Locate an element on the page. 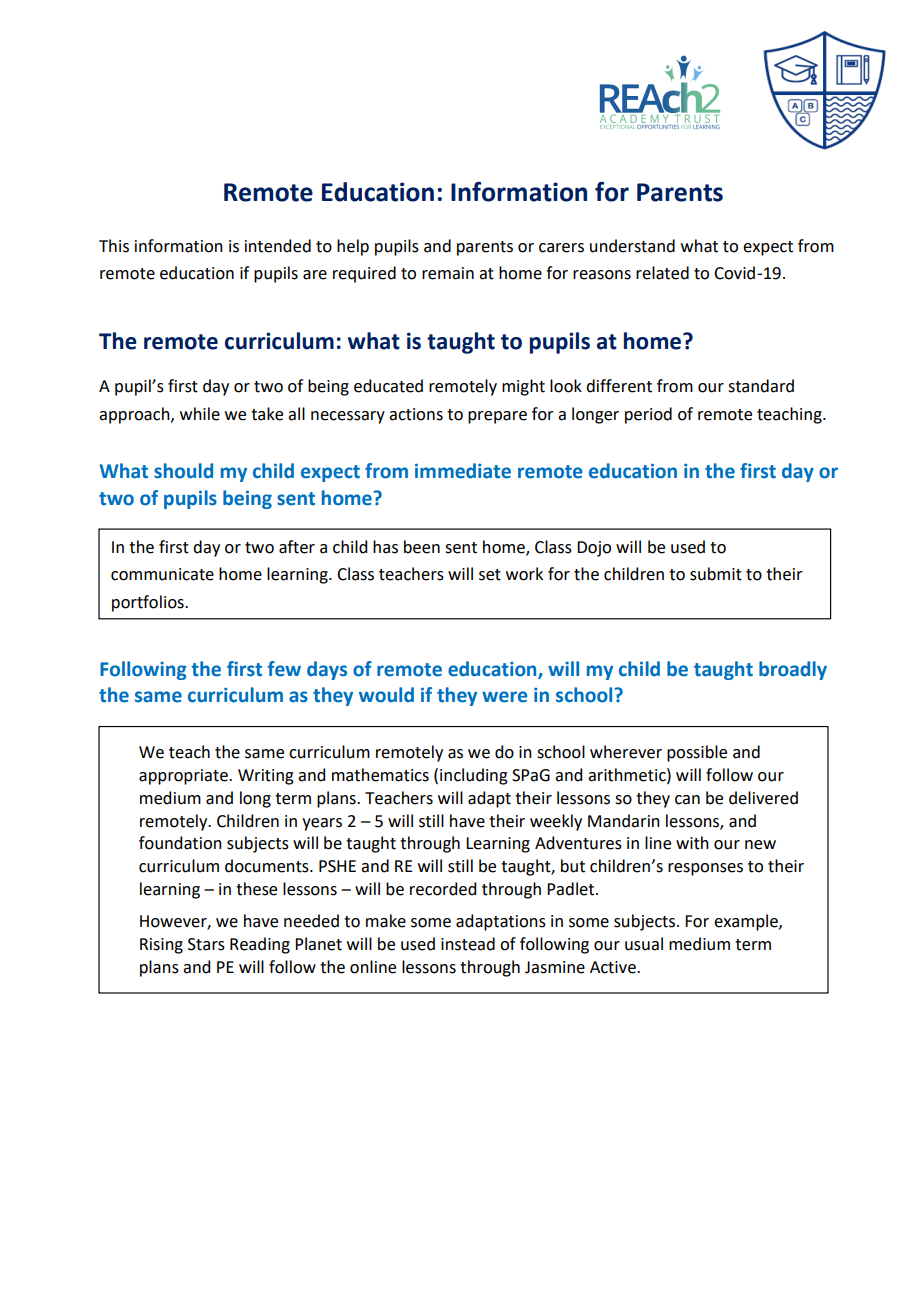 Image resolution: width=924 pixels, height=1308 pixels. This is located at coordinates (114, 246).
